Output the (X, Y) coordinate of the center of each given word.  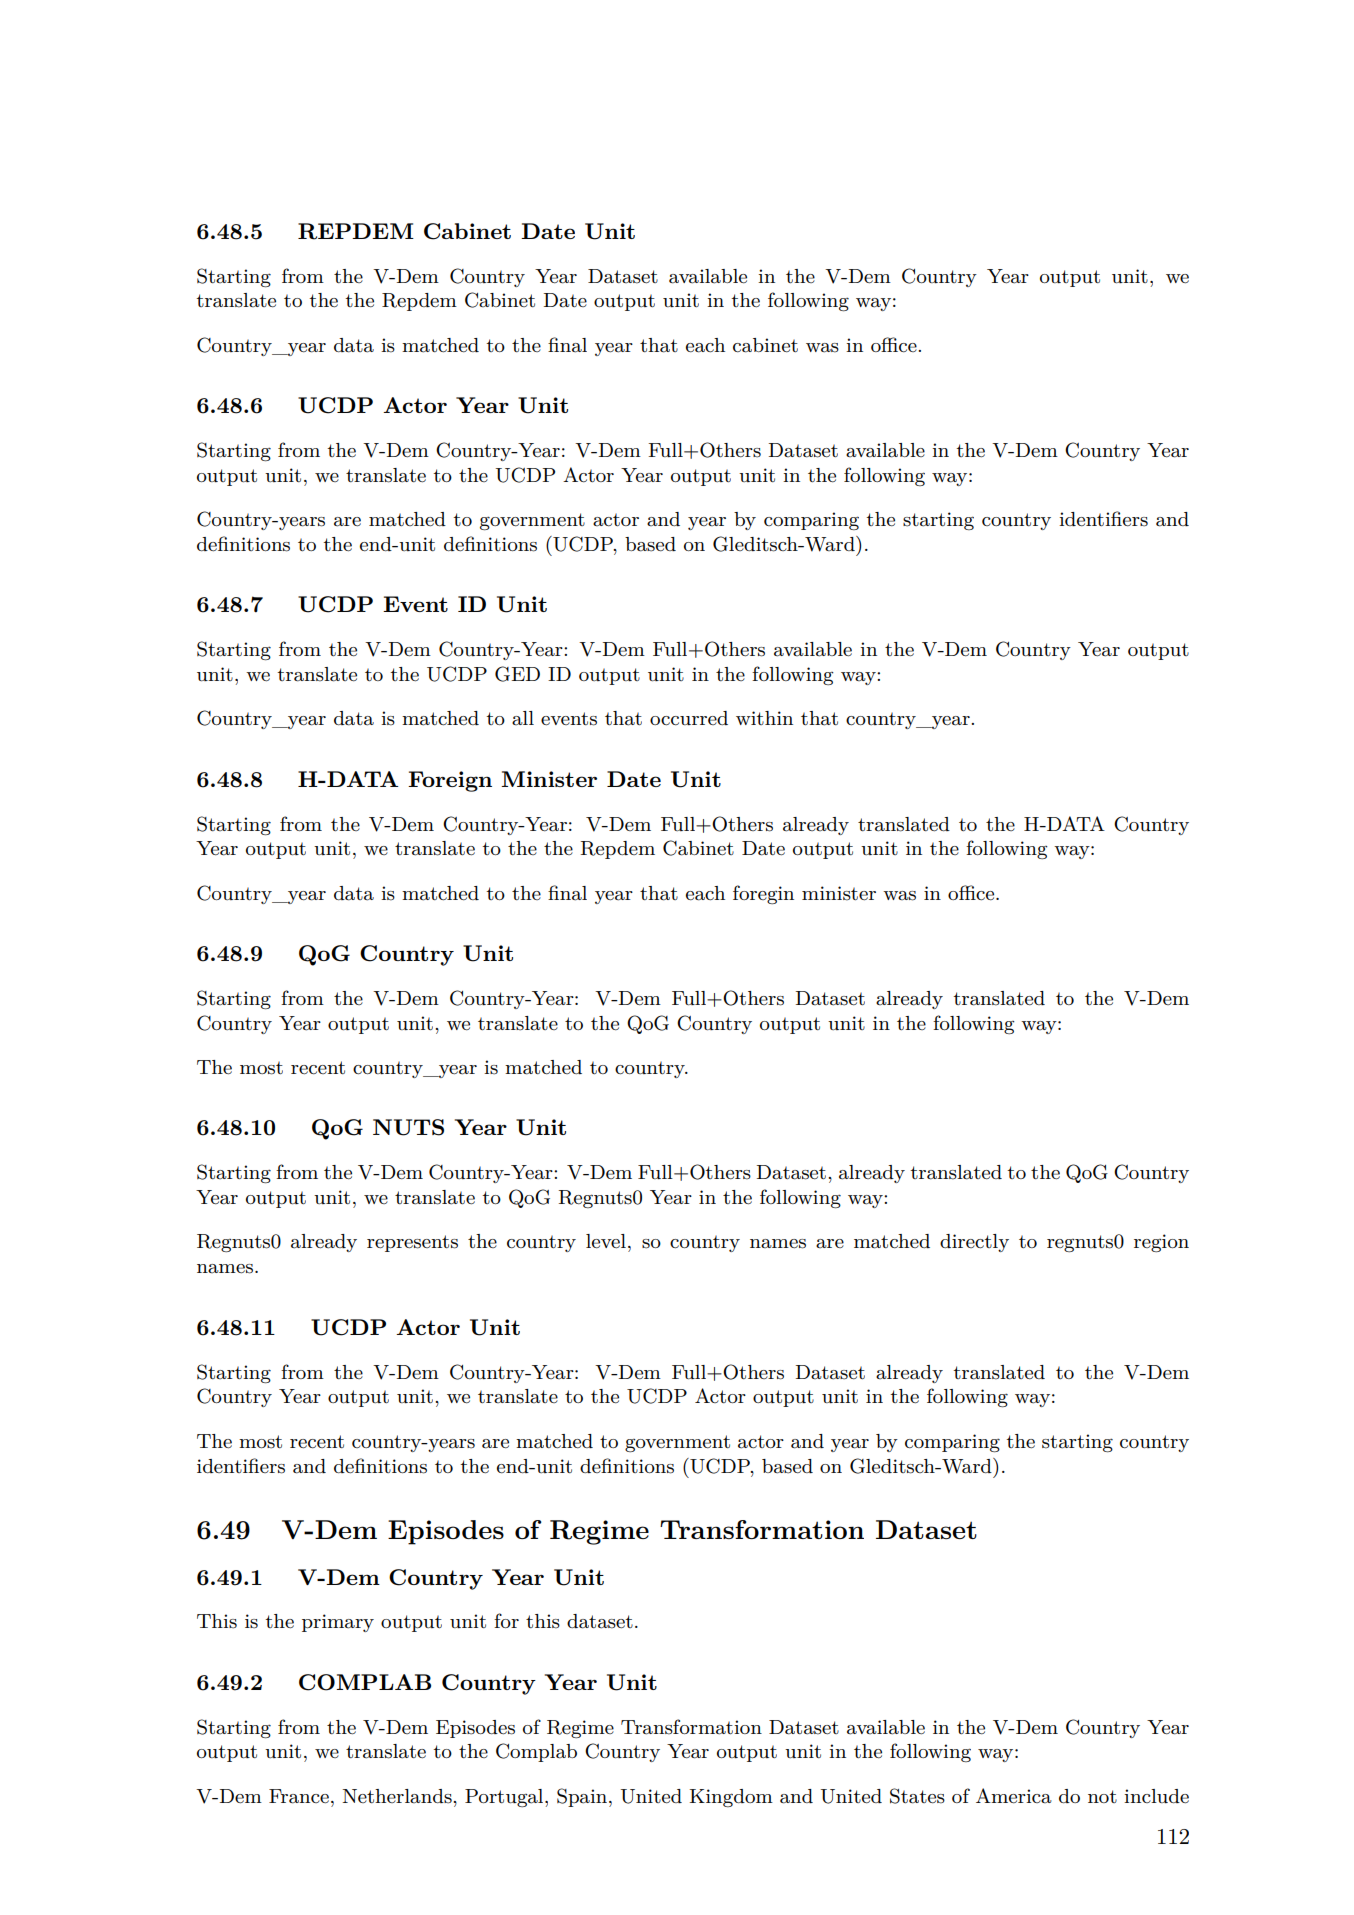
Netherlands (398, 1796)
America (1014, 1796)
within (764, 718)
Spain (583, 1797)
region (1161, 1243)
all (523, 718)
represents (412, 1243)
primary (338, 1623)
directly (974, 1243)
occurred (689, 718)
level (606, 1241)
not (1102, 1796)
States (917, 1796)
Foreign (450, 781)
